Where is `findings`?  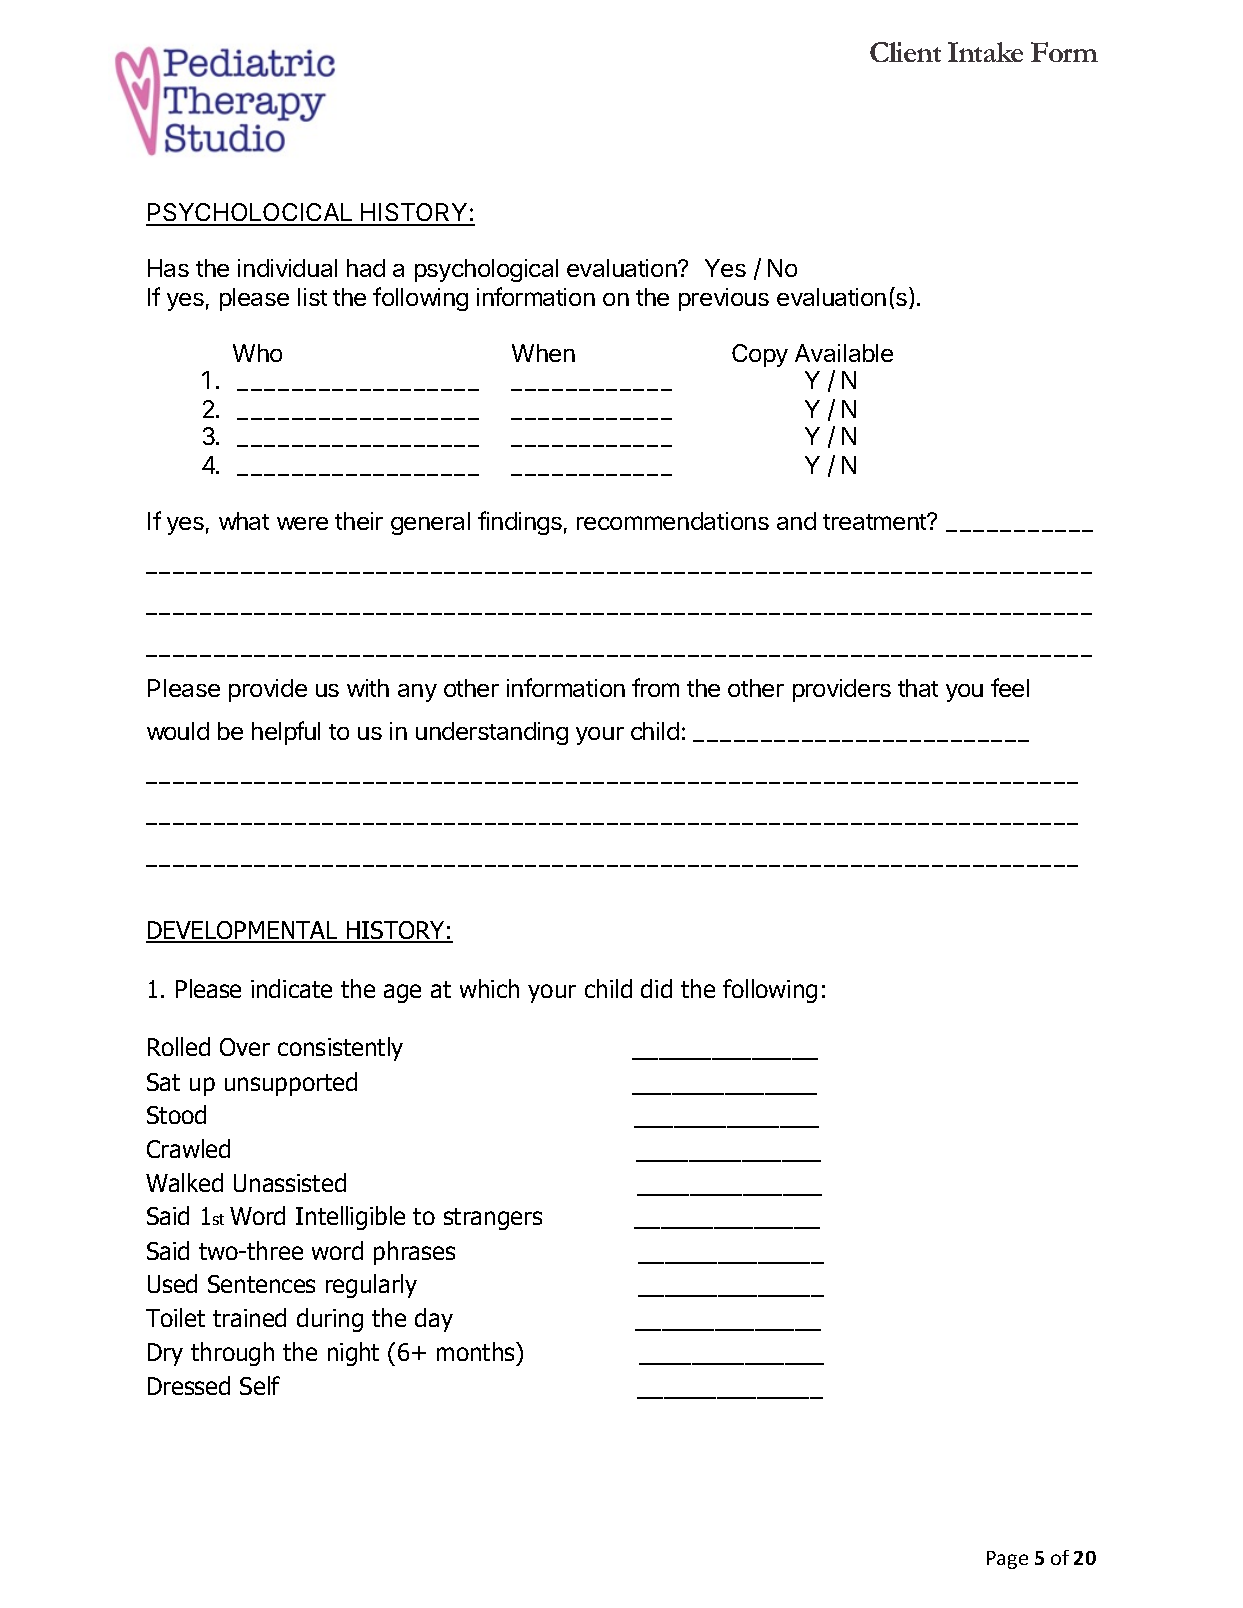
findings is located at coordinates (520, 523).
